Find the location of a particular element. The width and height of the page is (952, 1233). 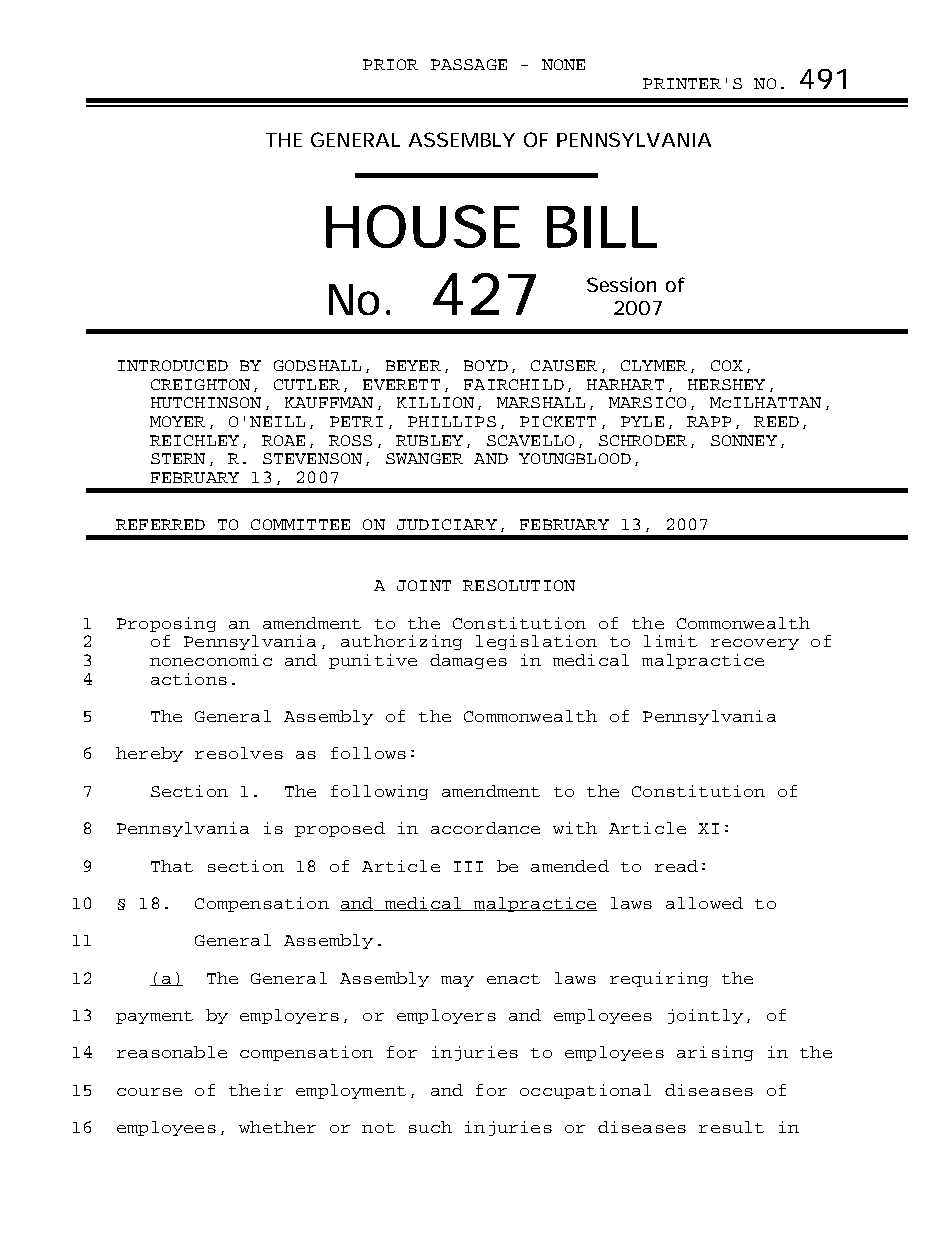

such is located at coordinates (430, 1127).
